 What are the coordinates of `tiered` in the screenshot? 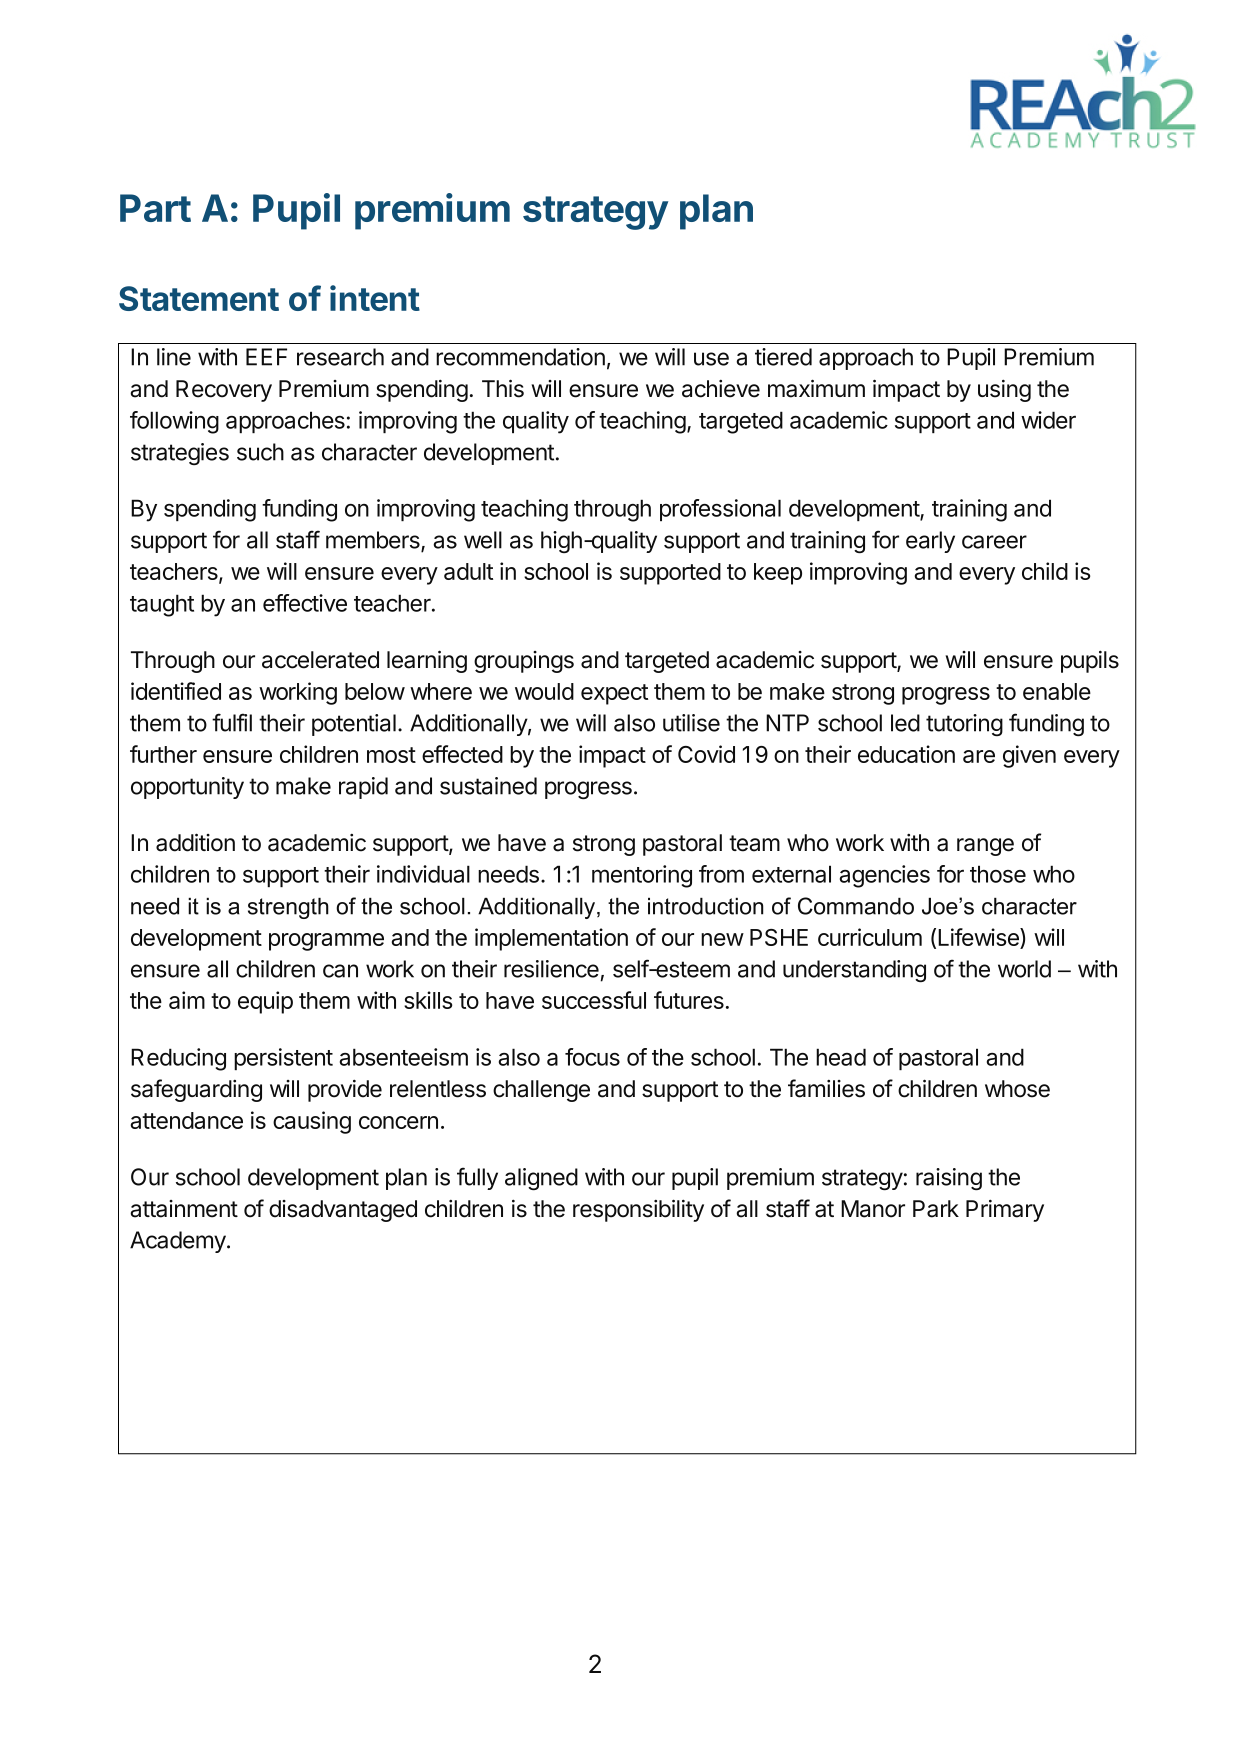 It's located at (783, 357).
